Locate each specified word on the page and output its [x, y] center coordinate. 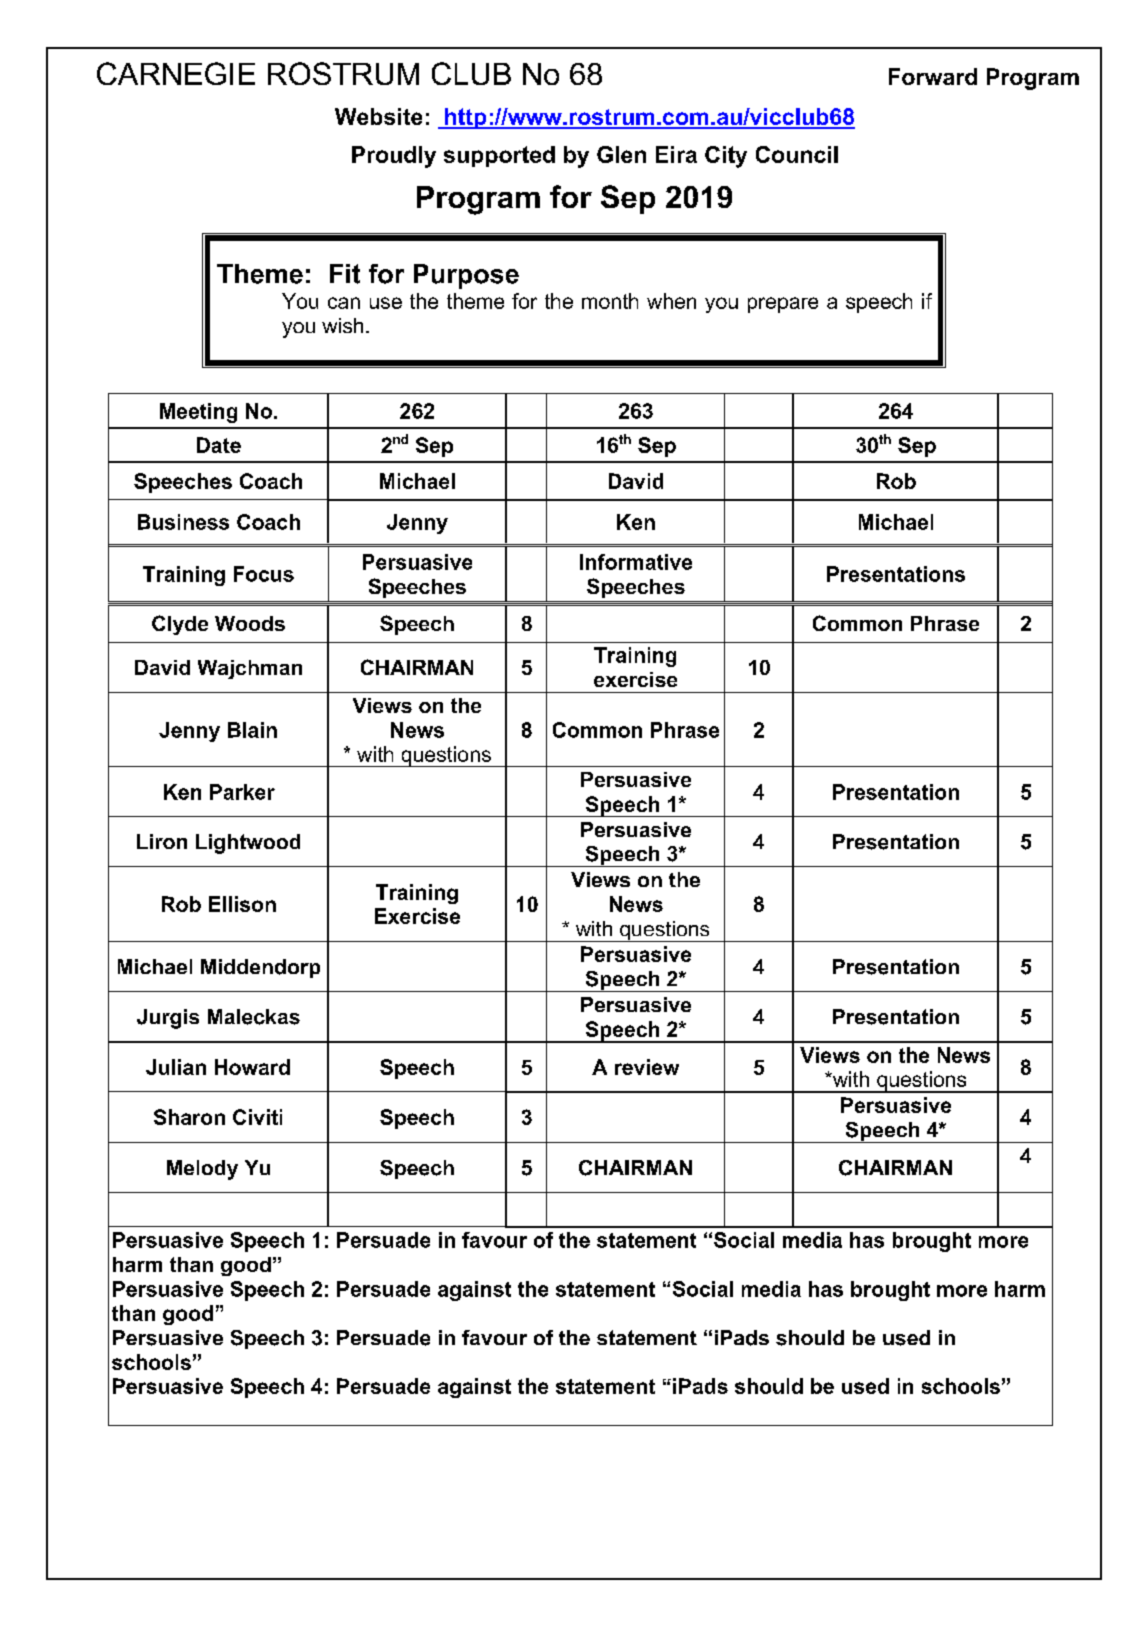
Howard [252, 1067]
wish [342, 325]
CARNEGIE [176, 73]
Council [797, 154]
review [647, 1067]
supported [499, 156]
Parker [242, 792]
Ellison [242, 904]
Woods [250, 623]
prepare [783, 305]
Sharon [189, 1117]
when [671, 301]
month [610, 301]
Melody [202, 1170]
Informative [636, 562]
